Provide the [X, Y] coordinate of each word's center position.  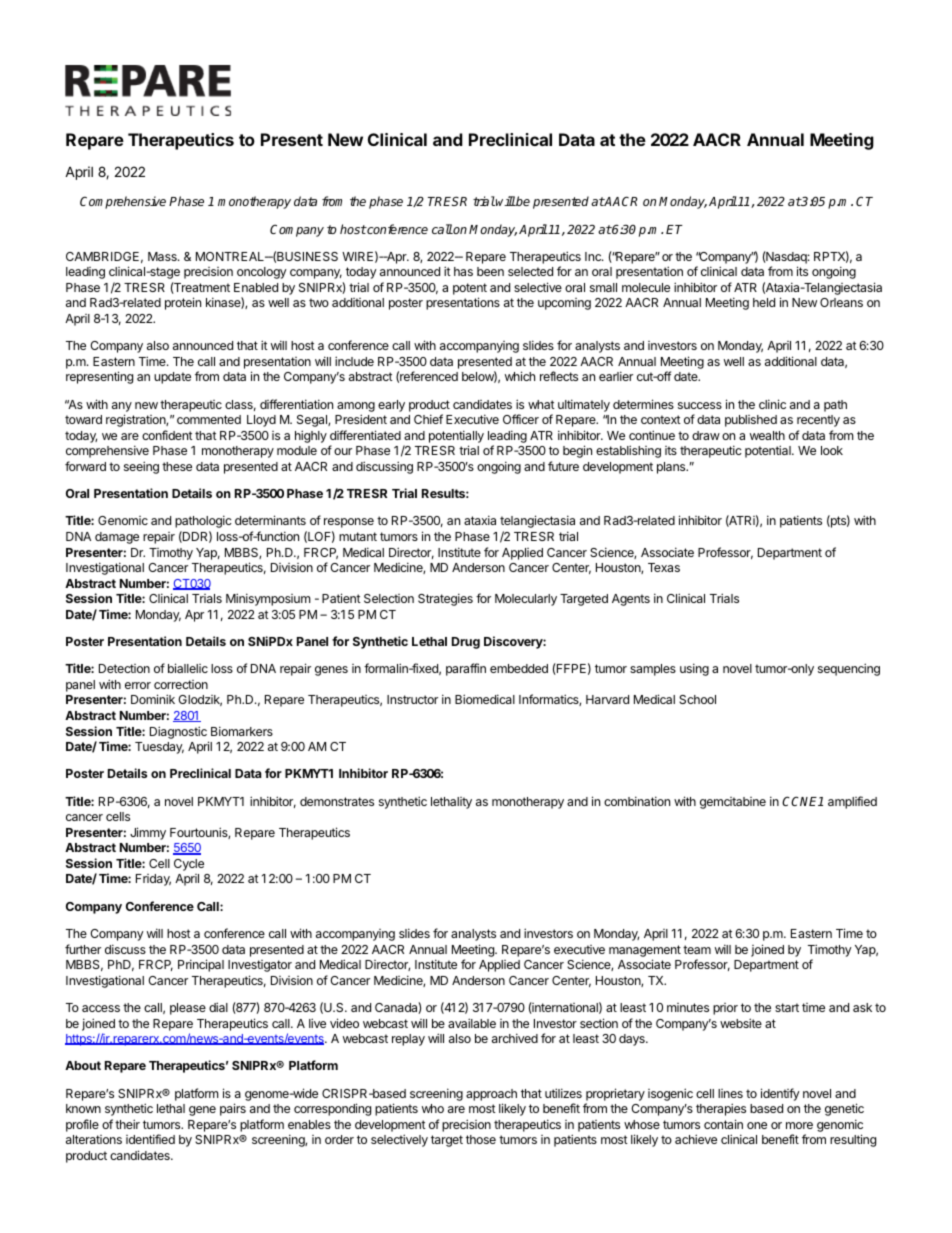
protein [183, 303]
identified [150, 1139]
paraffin [466, 669]
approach [491, 1095]
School [697, 699]
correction [181, 684]
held [764, 302]
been [490, 271]
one [757, 1125]
